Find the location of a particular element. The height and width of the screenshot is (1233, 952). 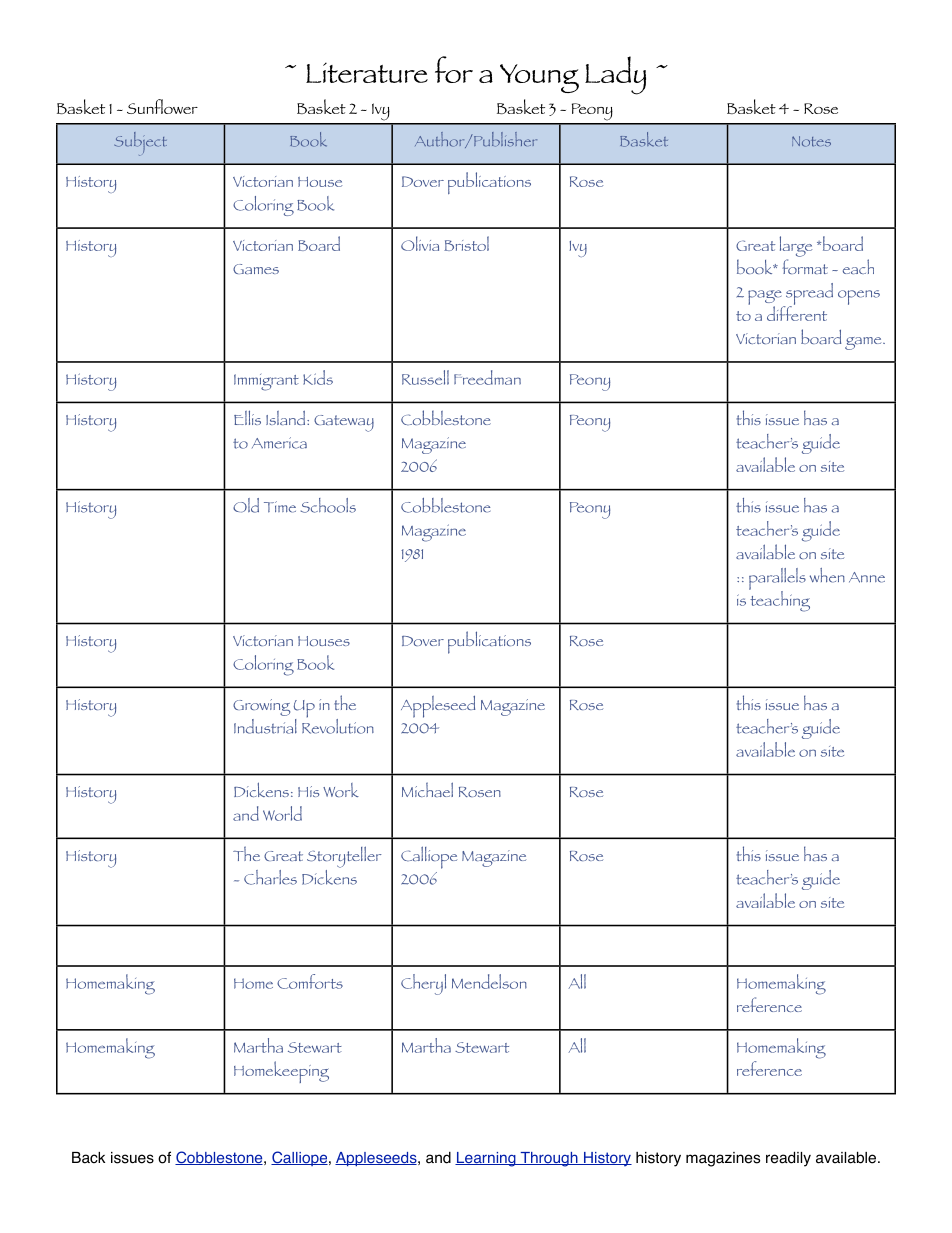

Ellis is located at coordinates (247, 417).
